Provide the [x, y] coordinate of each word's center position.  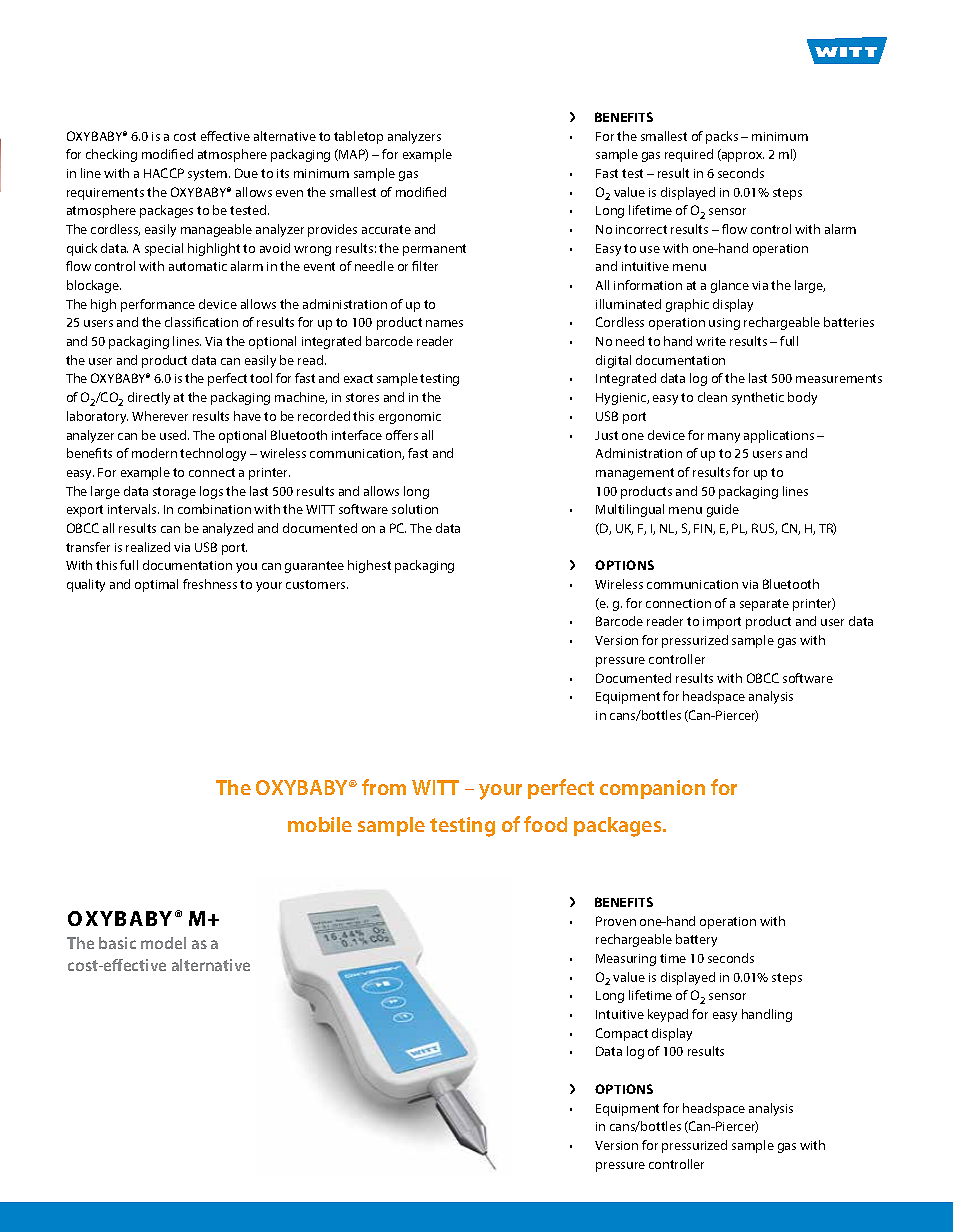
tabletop [358, 137]
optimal [156, 585]
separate [764, 605]
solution [415, 509]
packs [722, 137]
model [163, 943]
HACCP [164, 173]
